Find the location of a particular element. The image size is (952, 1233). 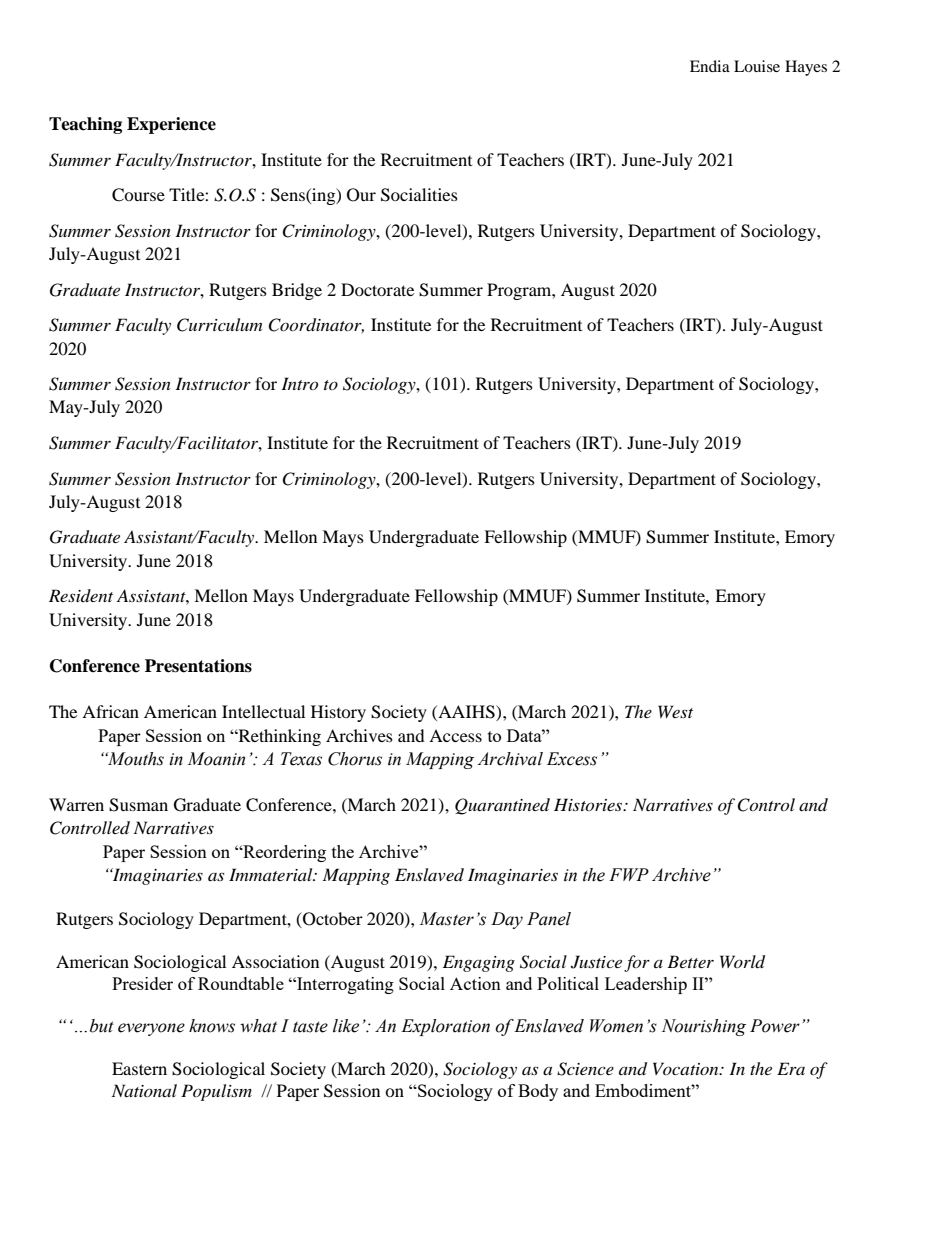

Louise is located at coordinates (757, 66).
